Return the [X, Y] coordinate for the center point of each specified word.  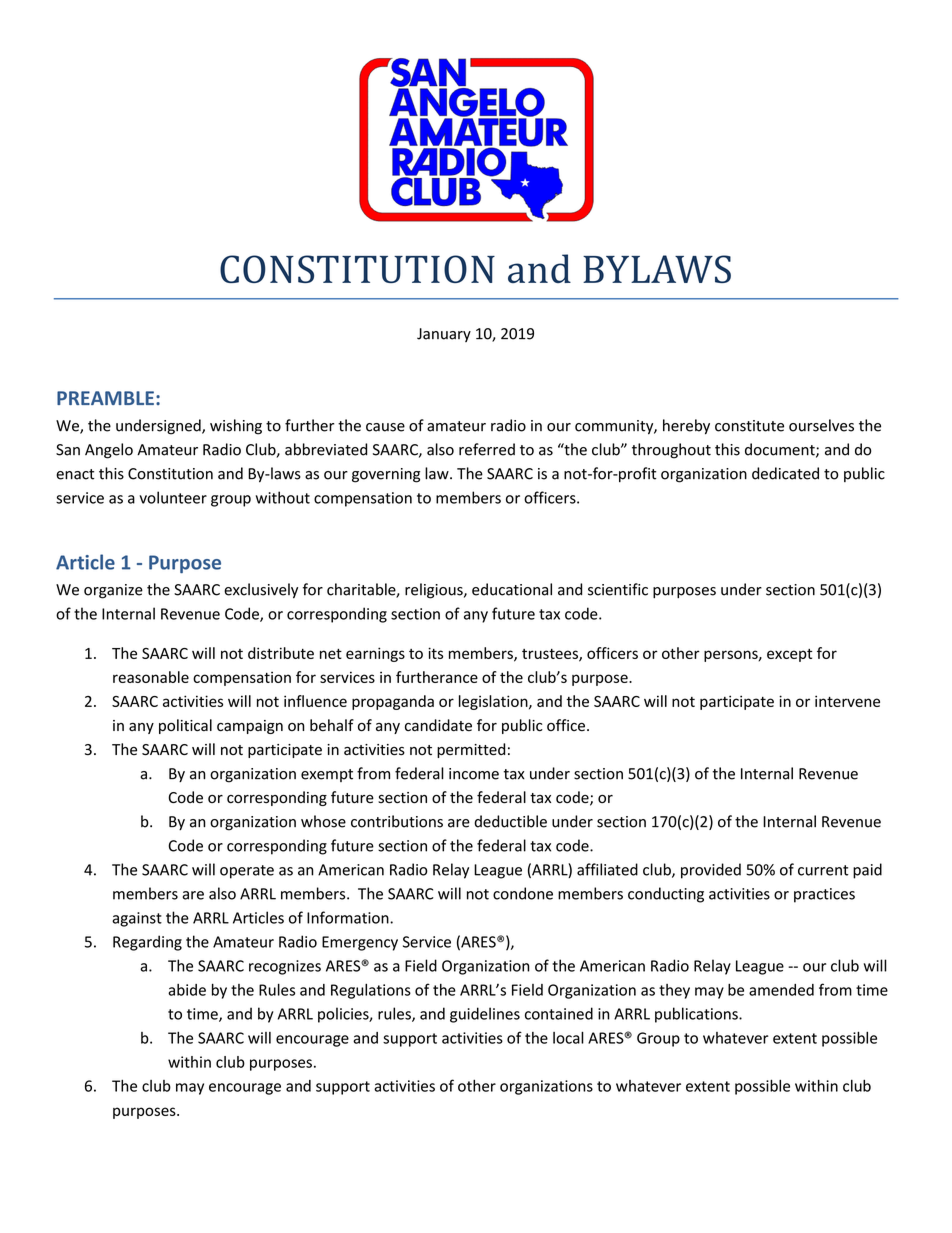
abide [187, 990]
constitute [749, 426]
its [435, 653]
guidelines [485, 1015]
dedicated [785, 473]
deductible [510, 821]
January [444, 335]
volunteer [173, 497]
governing [386, 475]
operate [247, 872]
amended [781, 990]
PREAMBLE [105, 398]
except [789, 655]
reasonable [151, 677]
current [823, 870]
